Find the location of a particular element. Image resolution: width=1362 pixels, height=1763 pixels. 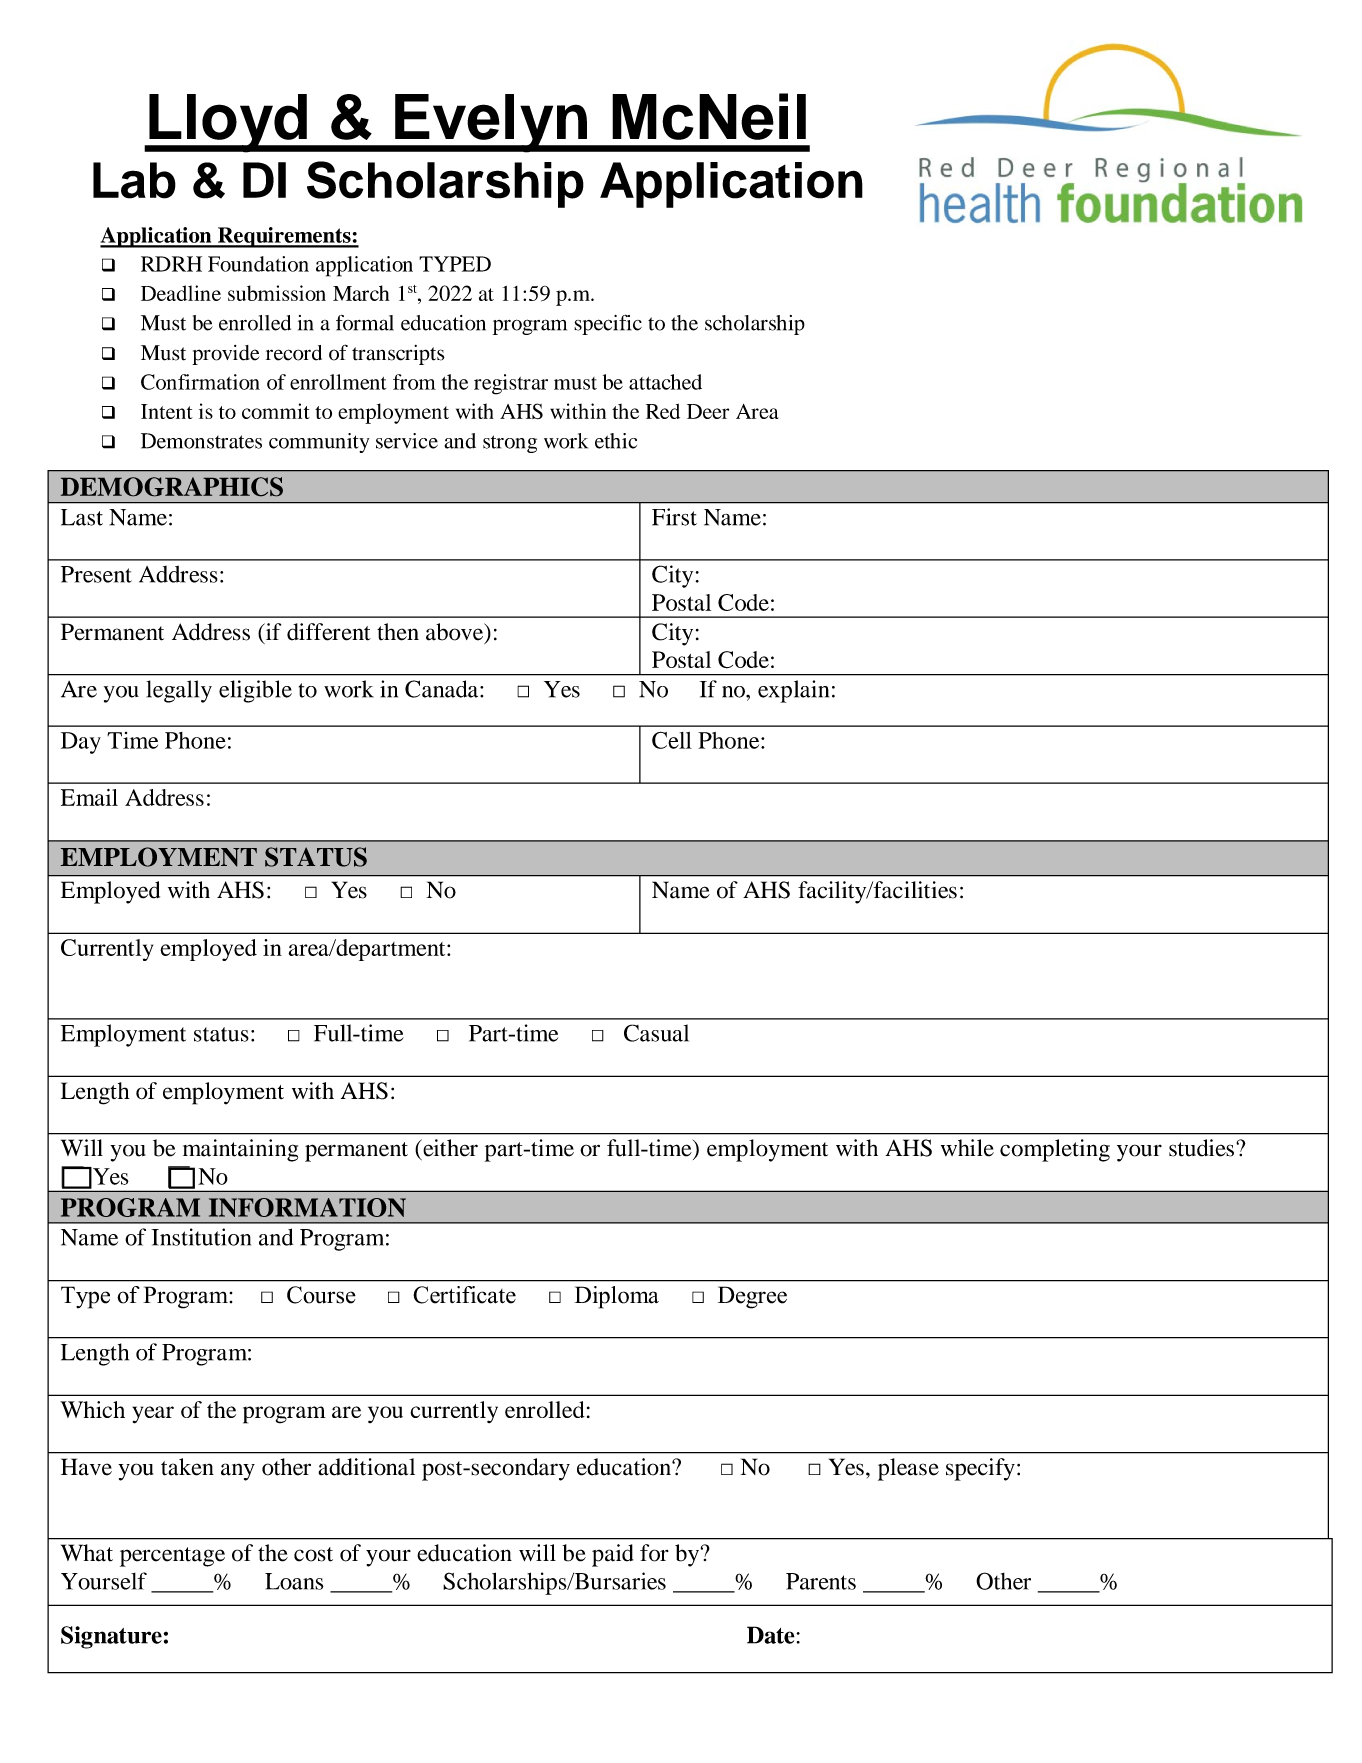

percentage is located at coordinates (172, 1557).
